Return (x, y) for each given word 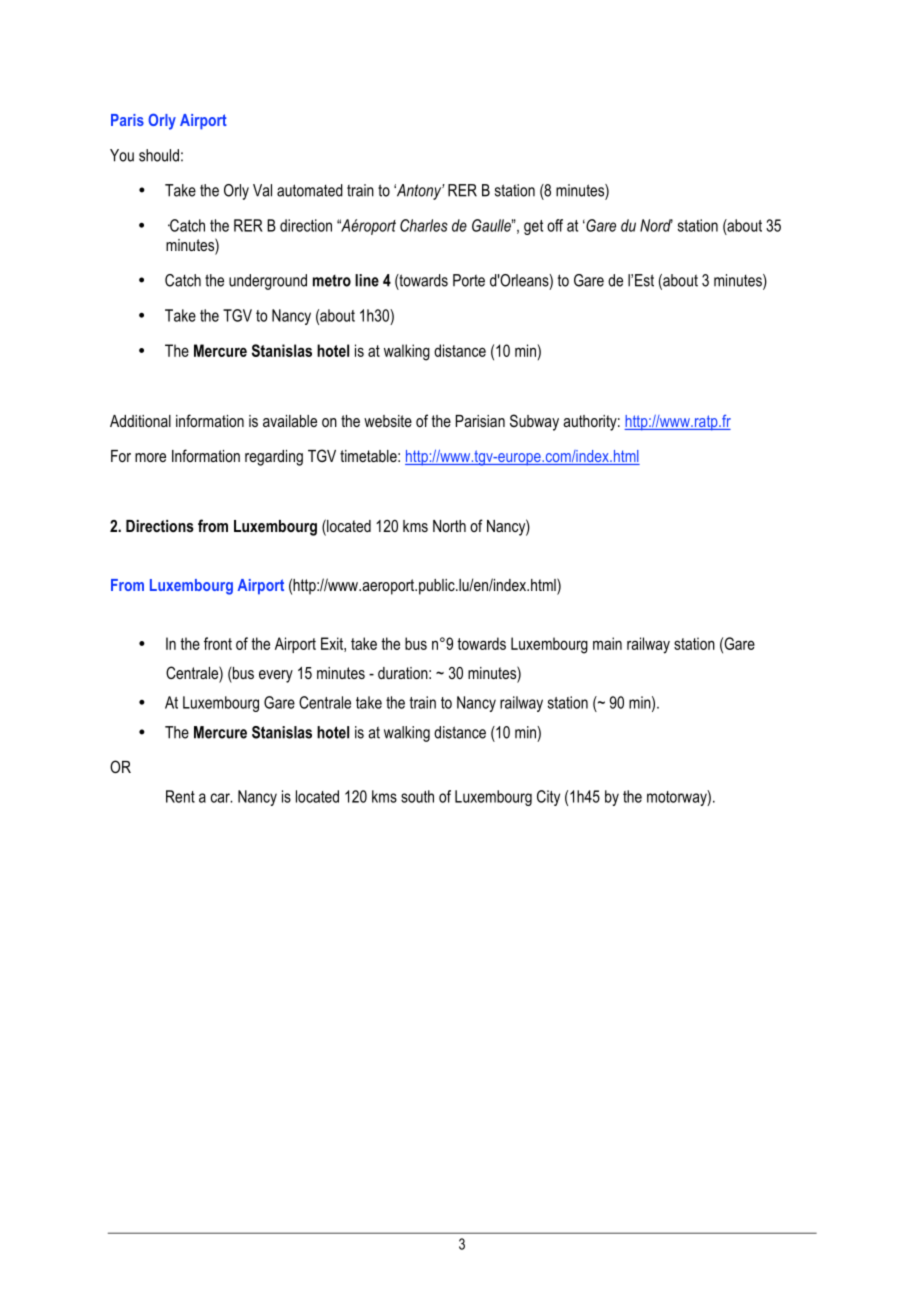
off (555, 225)
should (159, 155)
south (417, 796)
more (150, 457)
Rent (180, 796)
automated (310, 190)
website (388, 421)
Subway (534, 422)
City (548, 798)
